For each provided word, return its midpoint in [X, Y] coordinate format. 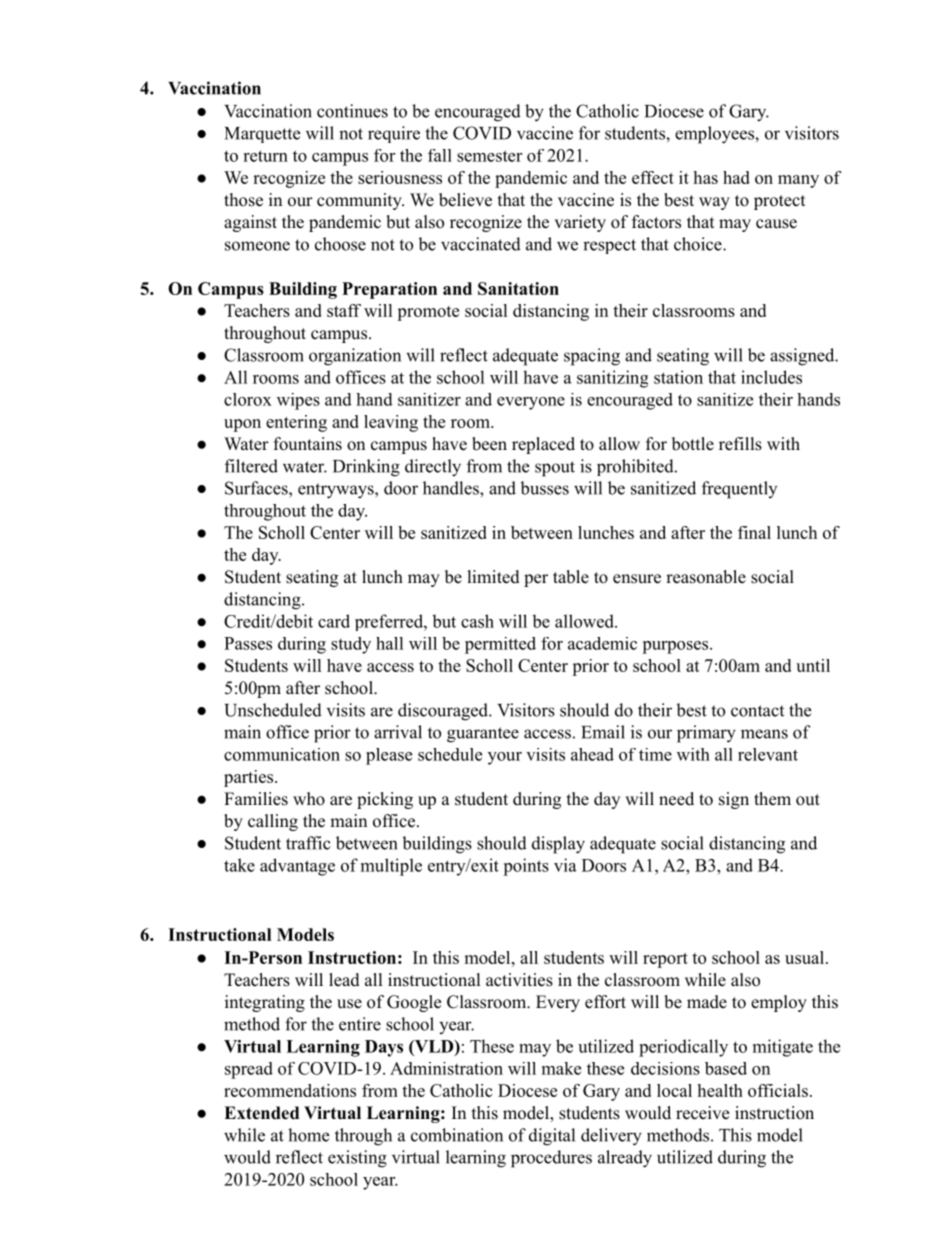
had [736, 177]
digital [552, 1137]
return [265, 156]
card [334, 621]
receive [702, 1113]
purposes [676, 647]
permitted [500, 645]
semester [489, 156]
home [308, 1135]
